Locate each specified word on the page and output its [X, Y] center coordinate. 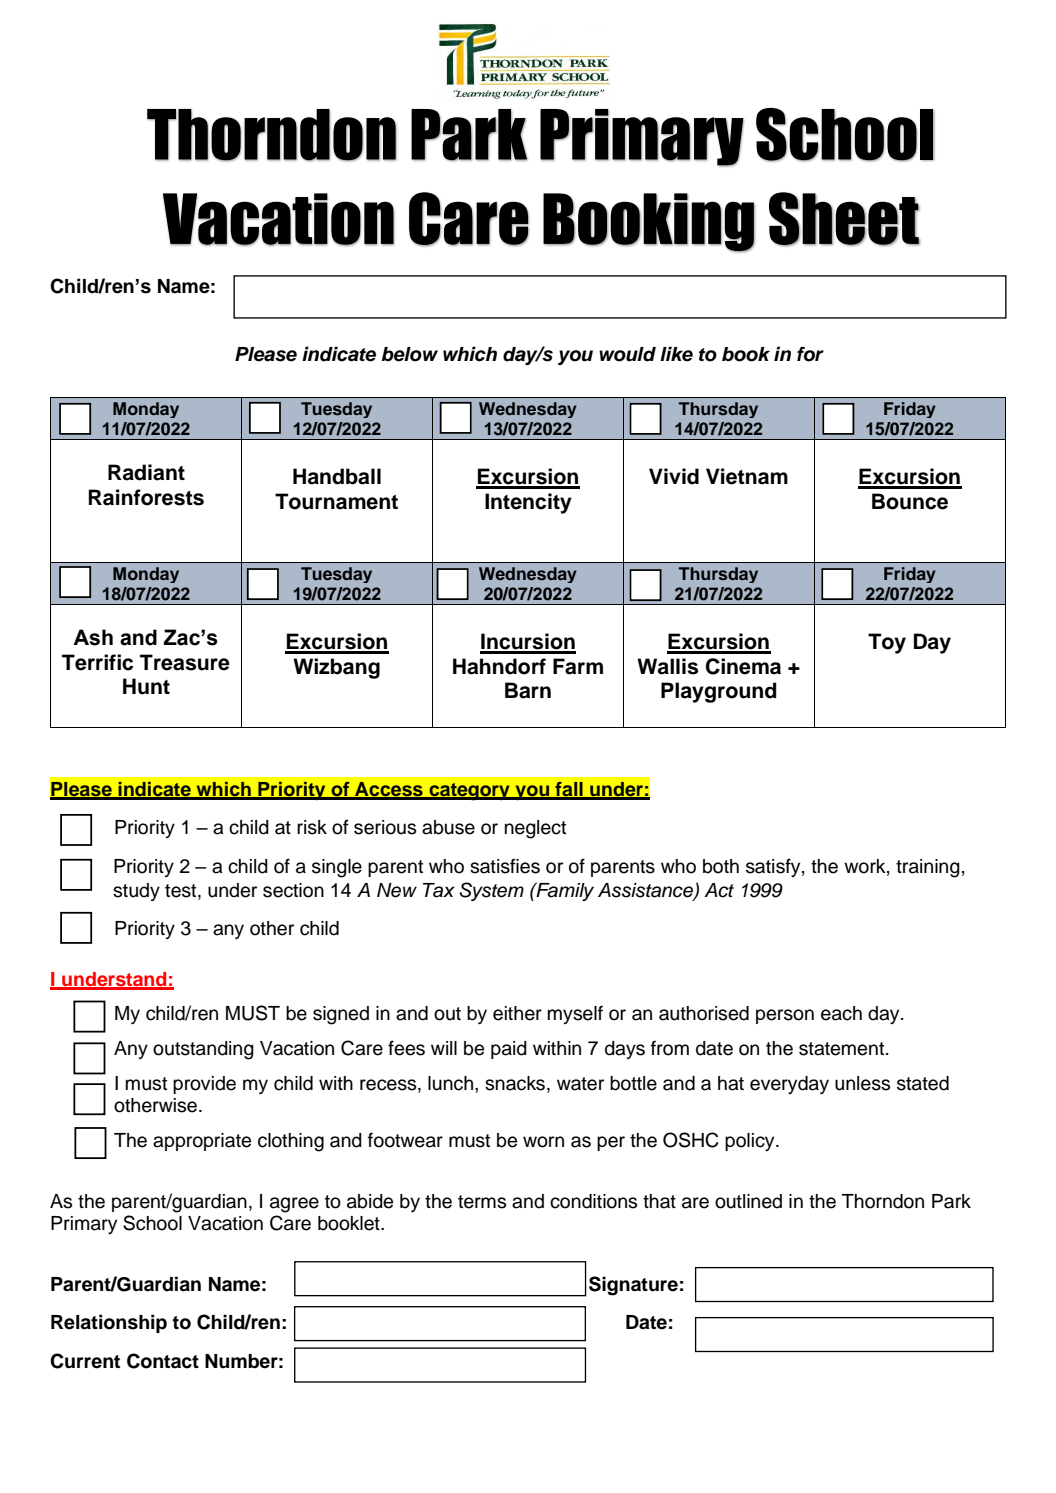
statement [843, 1049]
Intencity [528, 503]
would [627, 354]
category [469, 791]
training [928, 868]
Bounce [910, 501]
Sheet [844, 219]
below [410, 354]
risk [312, 827]
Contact [163, 1361]
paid [509, 1050]
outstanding [203, 1050]
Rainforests [146, 497]
